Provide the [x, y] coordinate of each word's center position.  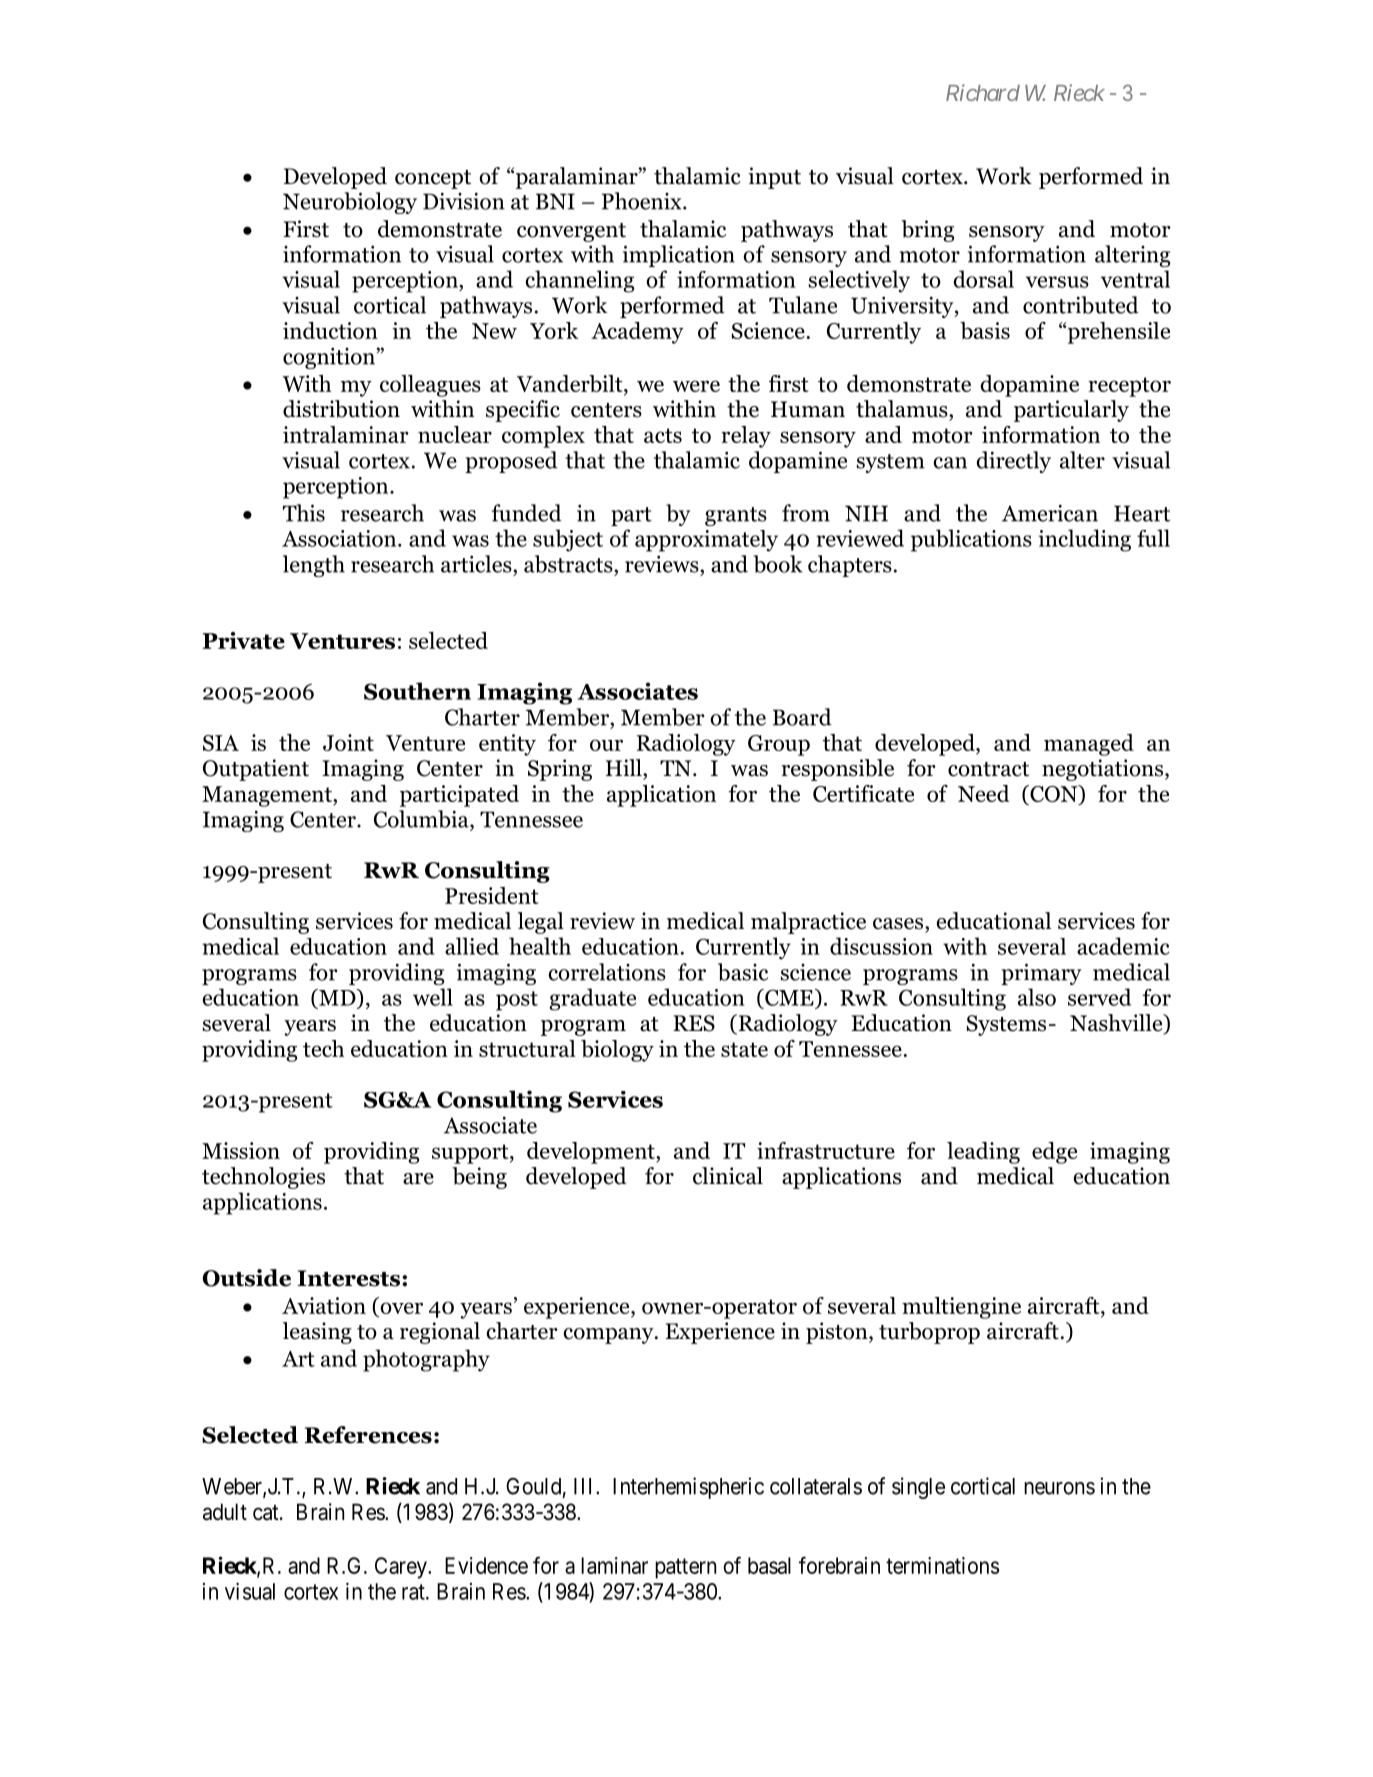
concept [433, 179]
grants [736, 516]
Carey [402, 1568]
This [304, 513]
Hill [625, 767]
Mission [241, 1150]
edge [1054, 1153]
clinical [728, 1176]
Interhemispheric [688, 1488]
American [1050, 513]
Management [268, 796]
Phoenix [643, 201]
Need [983, 793]
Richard [983, 92]
